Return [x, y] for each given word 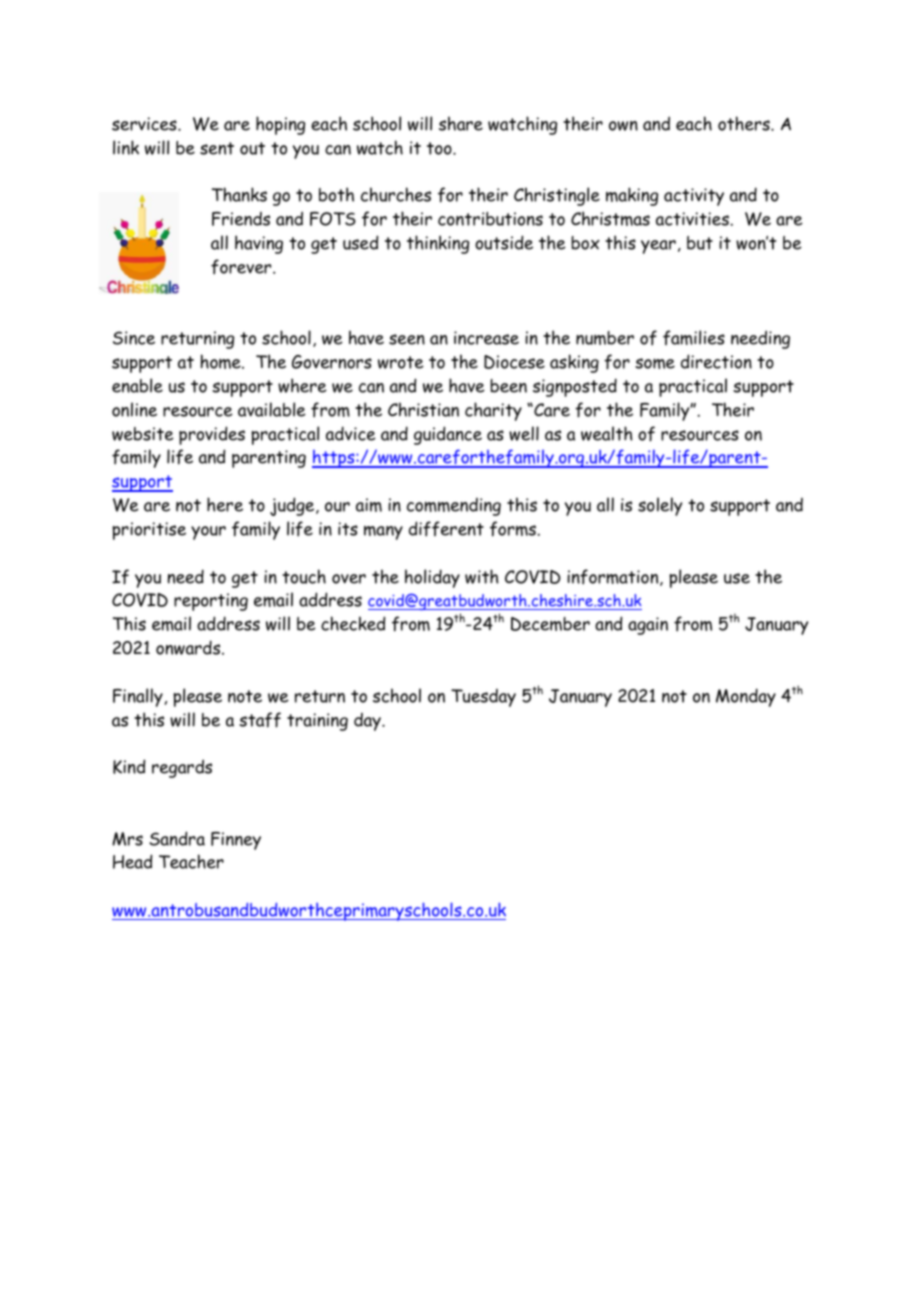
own [623, 126]
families [694, 337]
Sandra [177, 838]
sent [217, 148]
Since [134, 338]
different [446, 529]
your [208, 533]
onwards [189, 647]
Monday [746, 697]
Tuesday [483, 698]
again [648, 626]
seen [407, 339]
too [440, 148]
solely [660, 506]
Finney [236, 841]
